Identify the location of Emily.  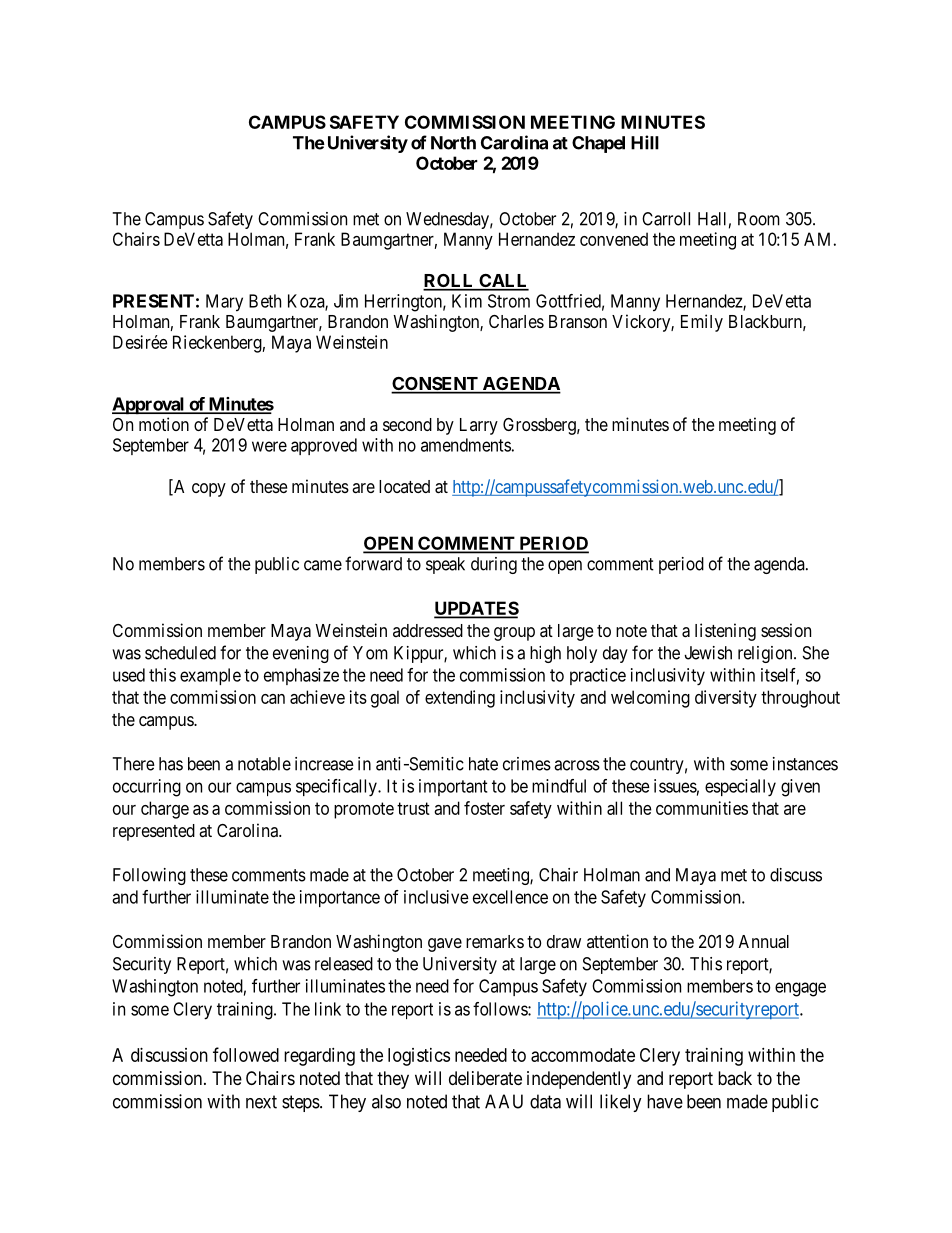
(702, 323).
